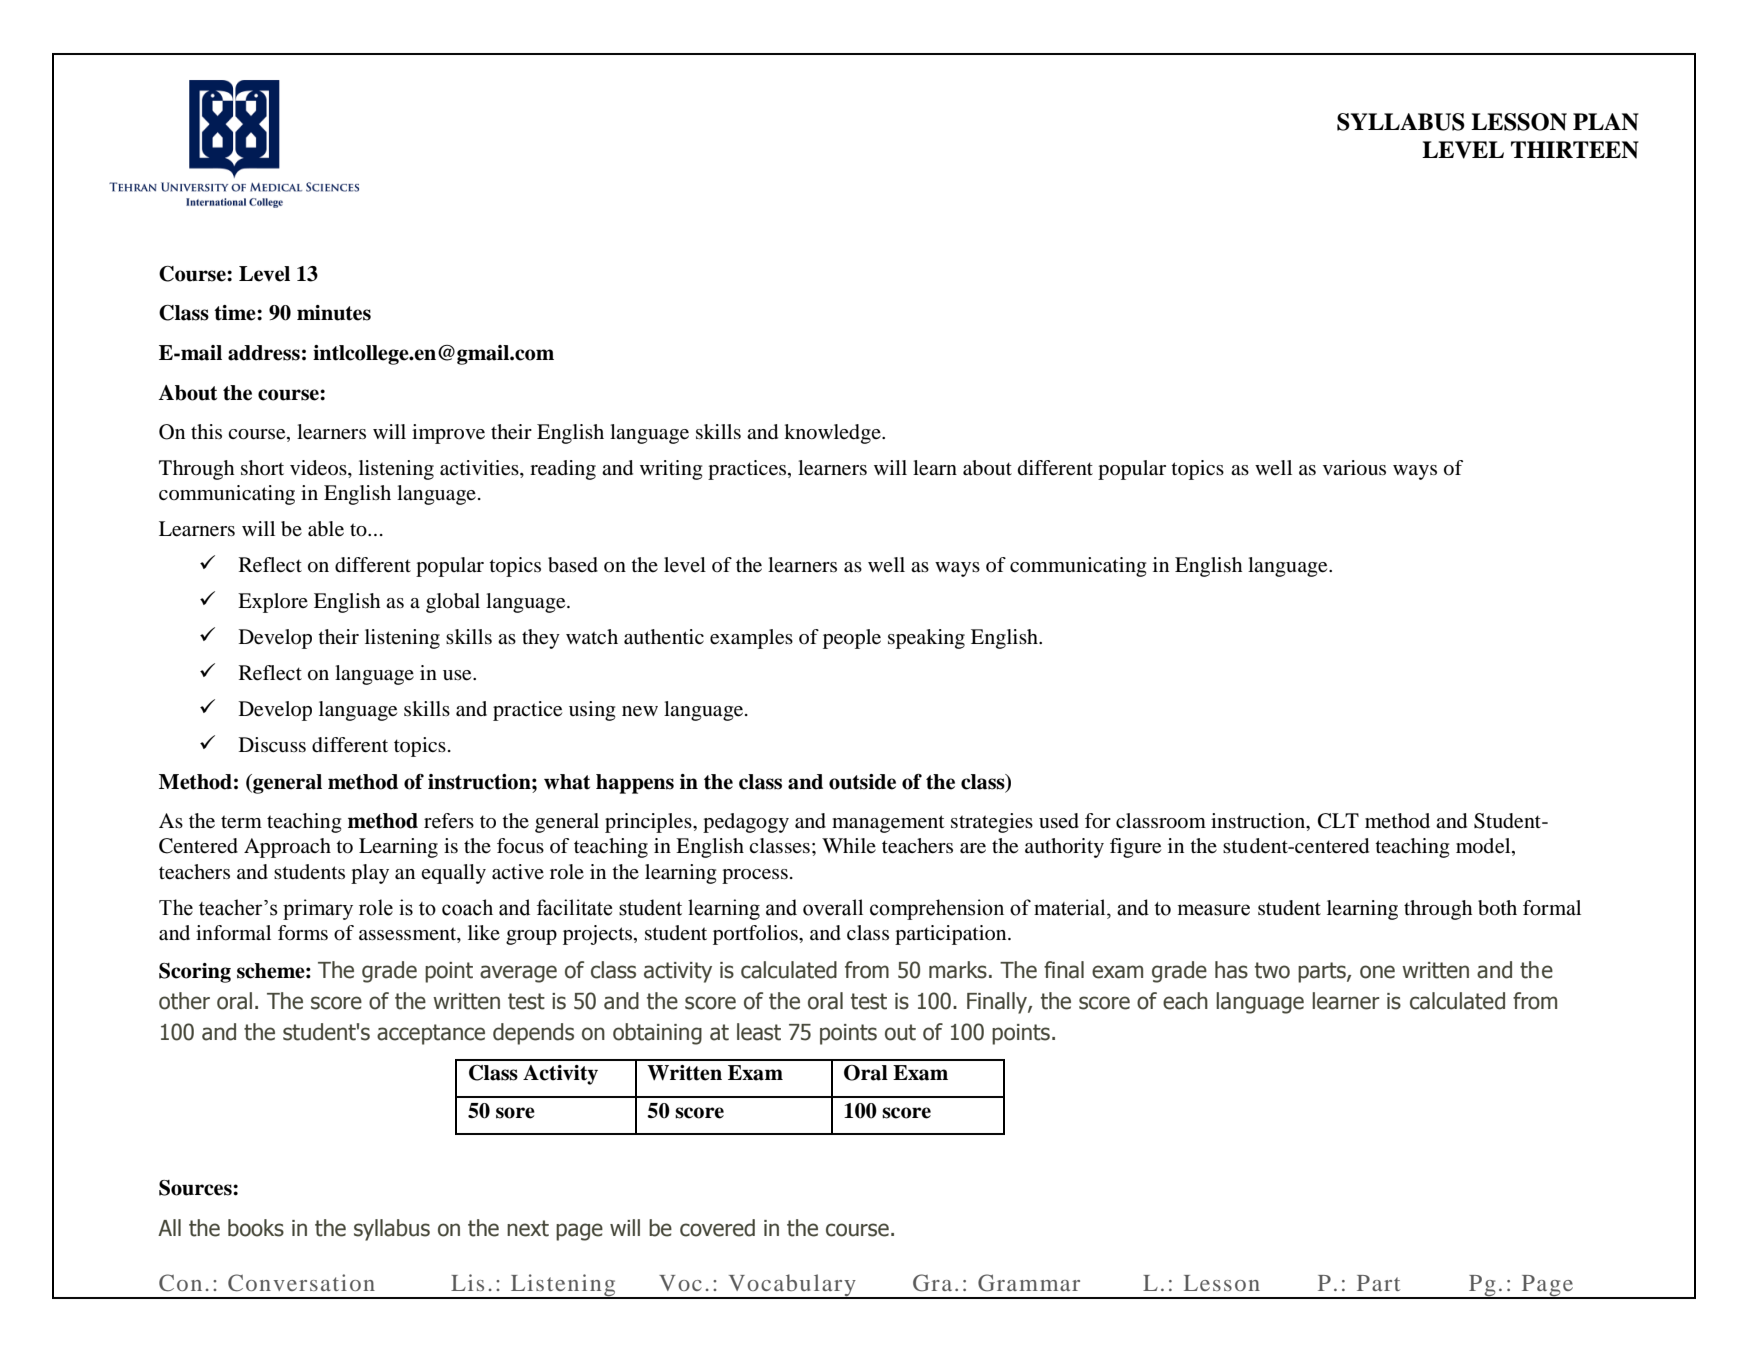  What do you see at coordinates (926, 639) in the screenshot?
I see `speaking` at bounding box center [926, 639].
